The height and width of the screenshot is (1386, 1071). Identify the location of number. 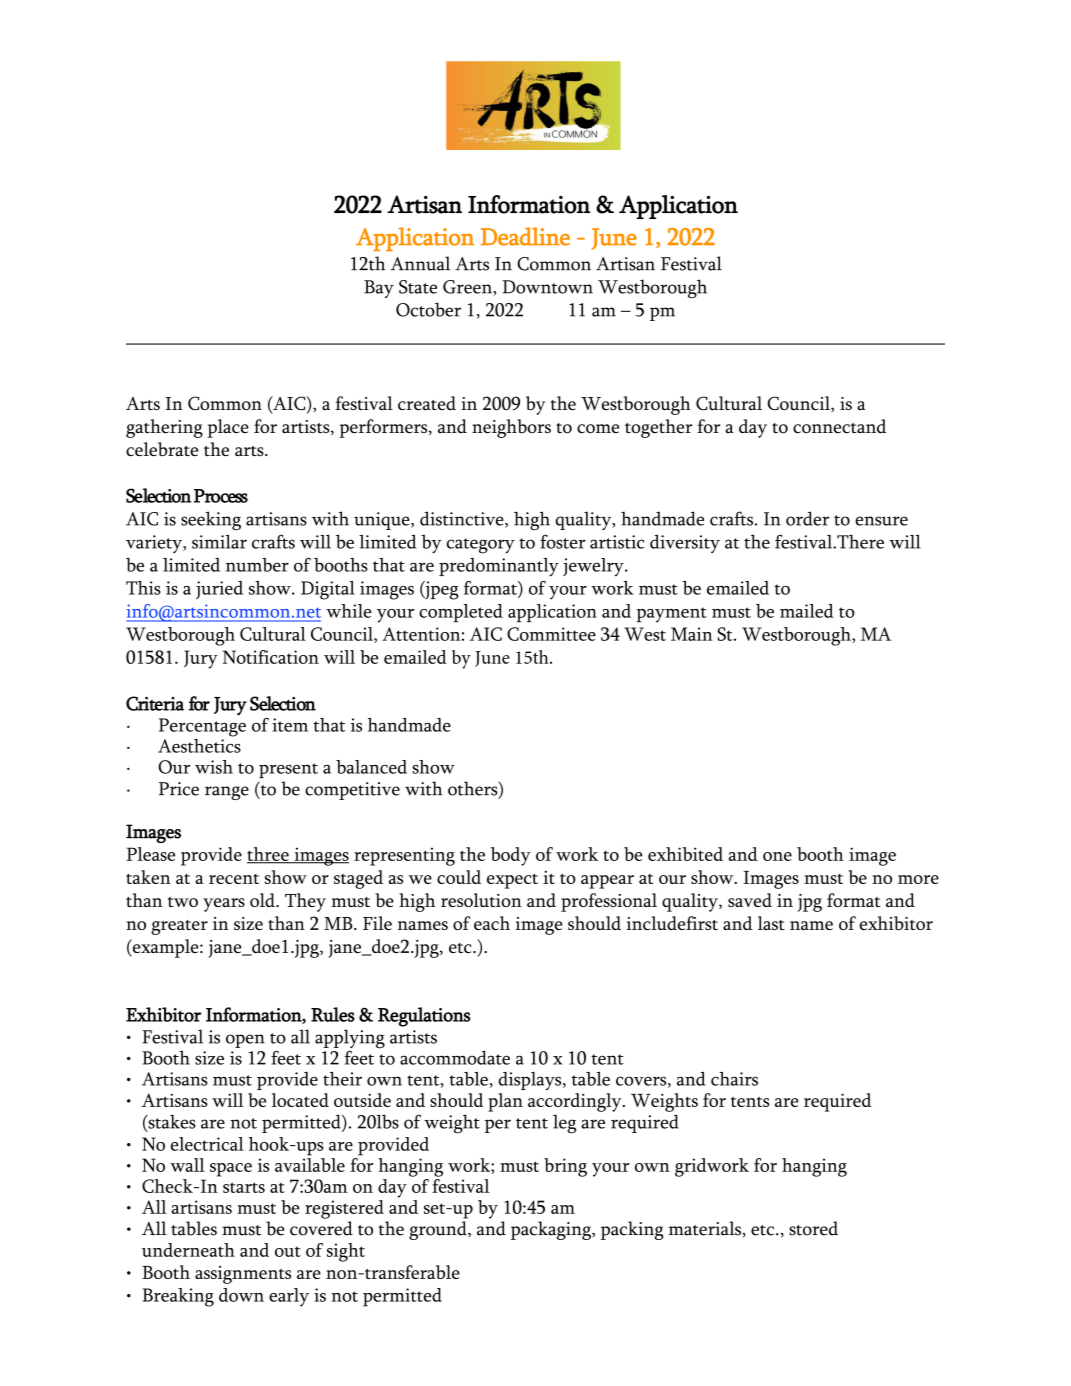
(257, 565).
